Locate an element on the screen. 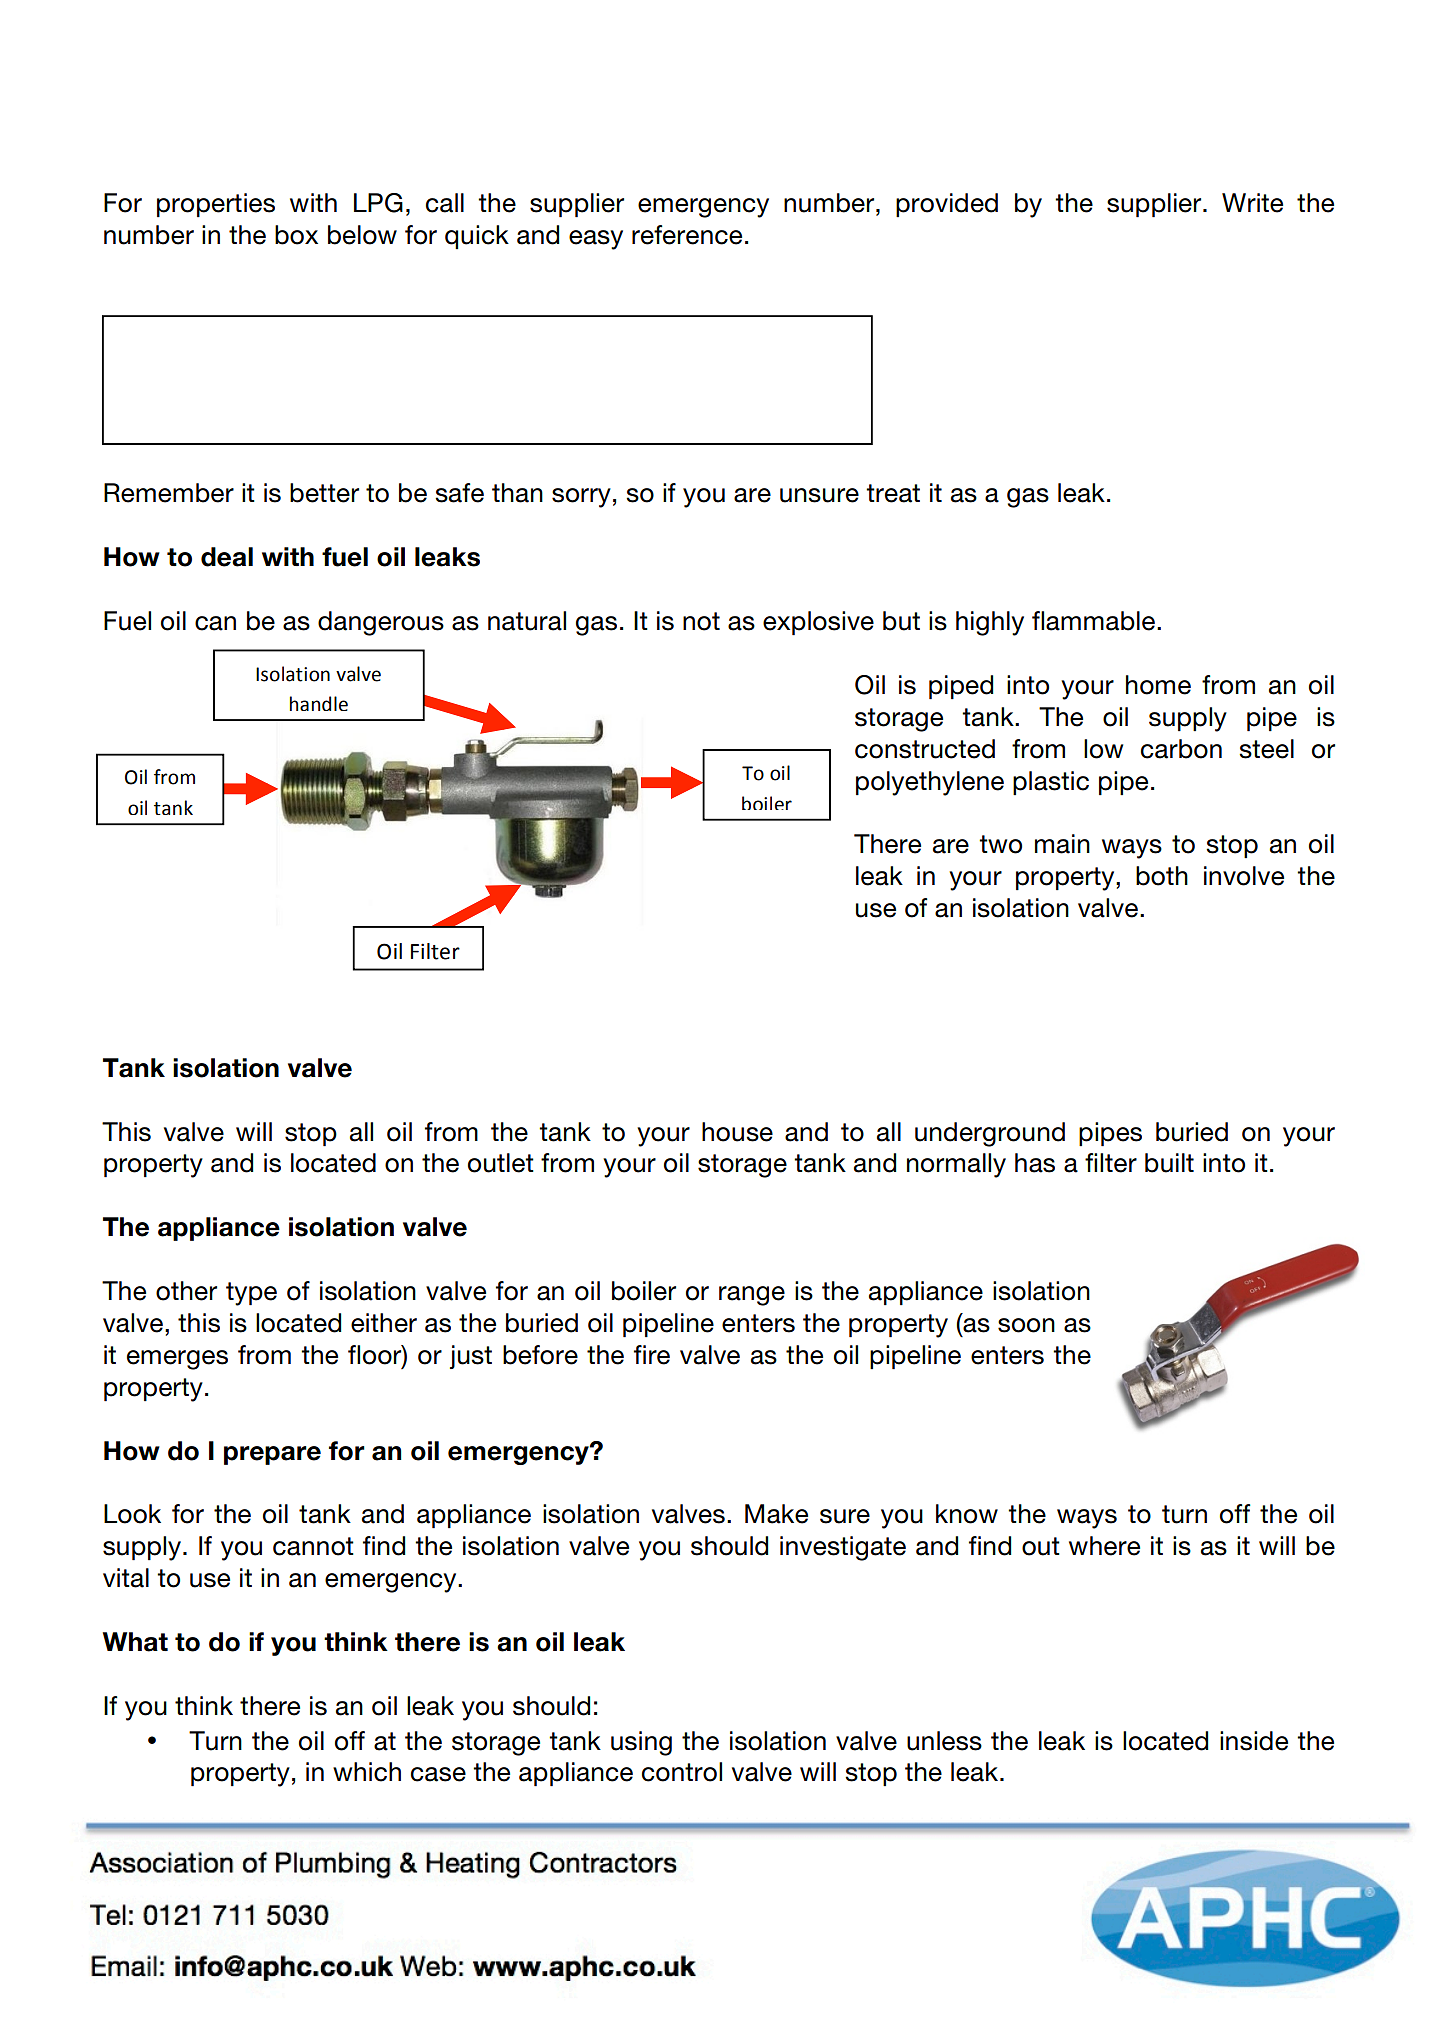  box is located at coordinates (296, 235).
